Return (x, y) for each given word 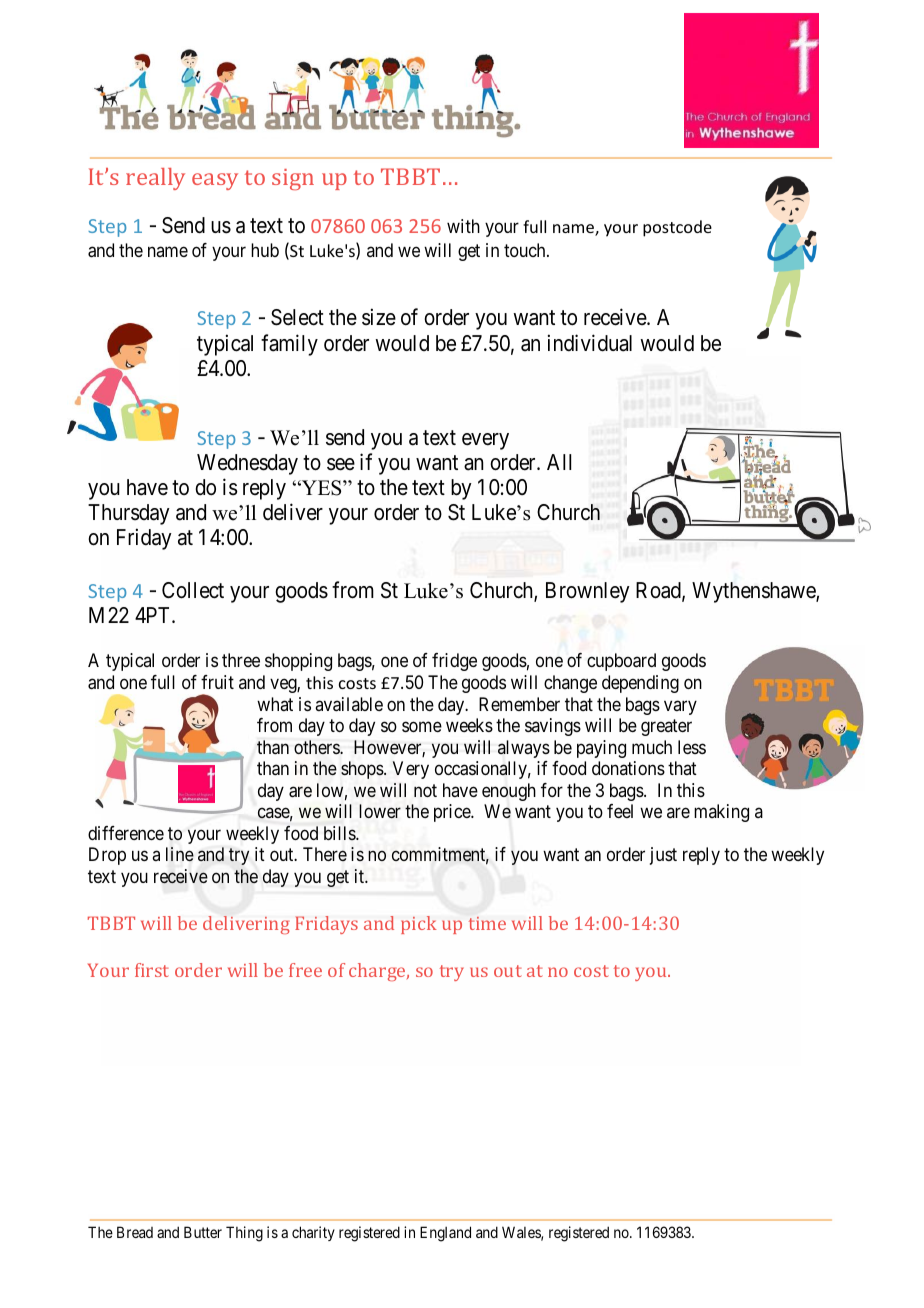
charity (313, 1233)
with (463, 226)
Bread (135, 1232)
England (445, 1234)
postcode (677, 228)
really (155, 179)
